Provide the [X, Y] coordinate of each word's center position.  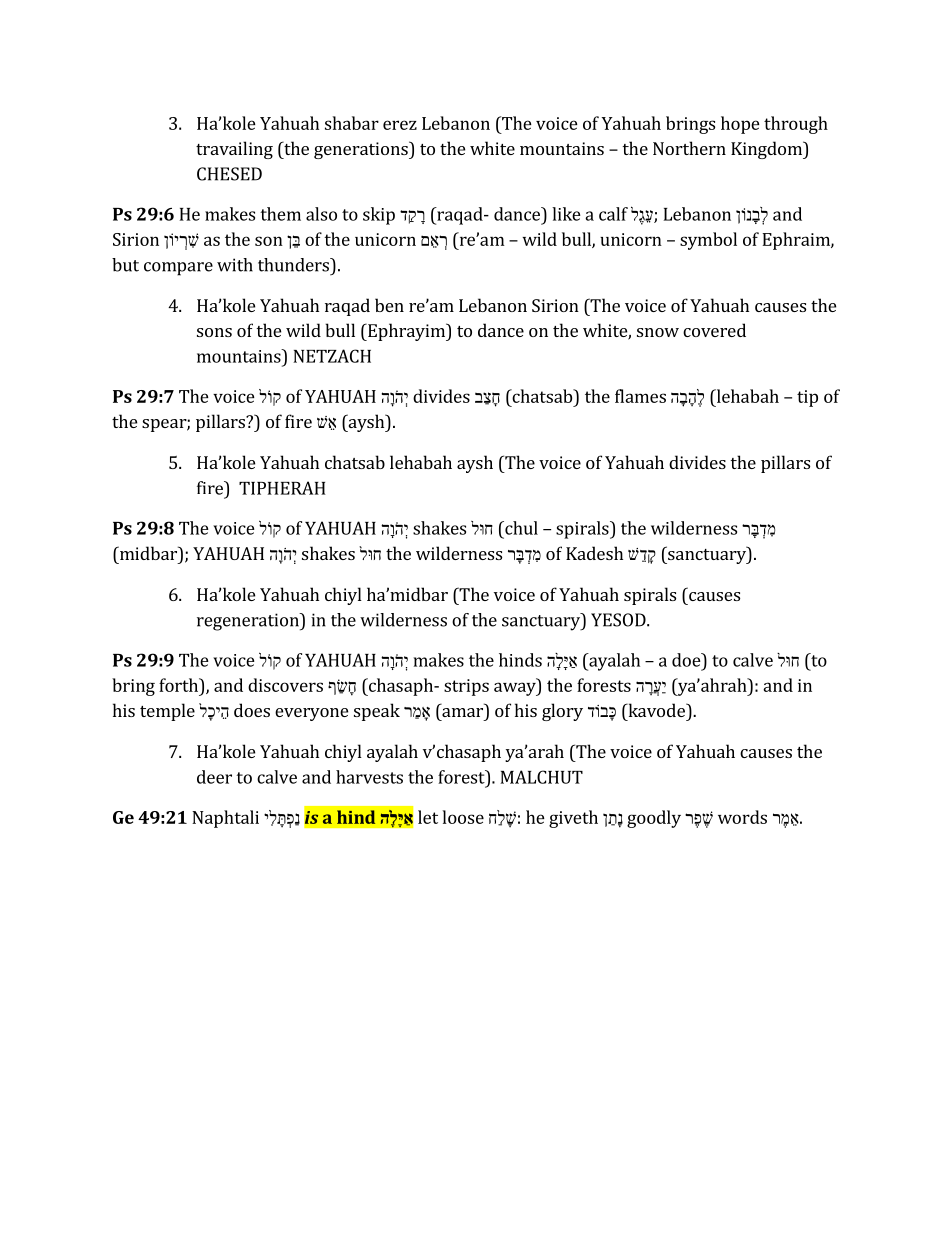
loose [463, 817]
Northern [689, 148]
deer [214, 777]
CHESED [229, 174]
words [742, 817]
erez [400, 125]
